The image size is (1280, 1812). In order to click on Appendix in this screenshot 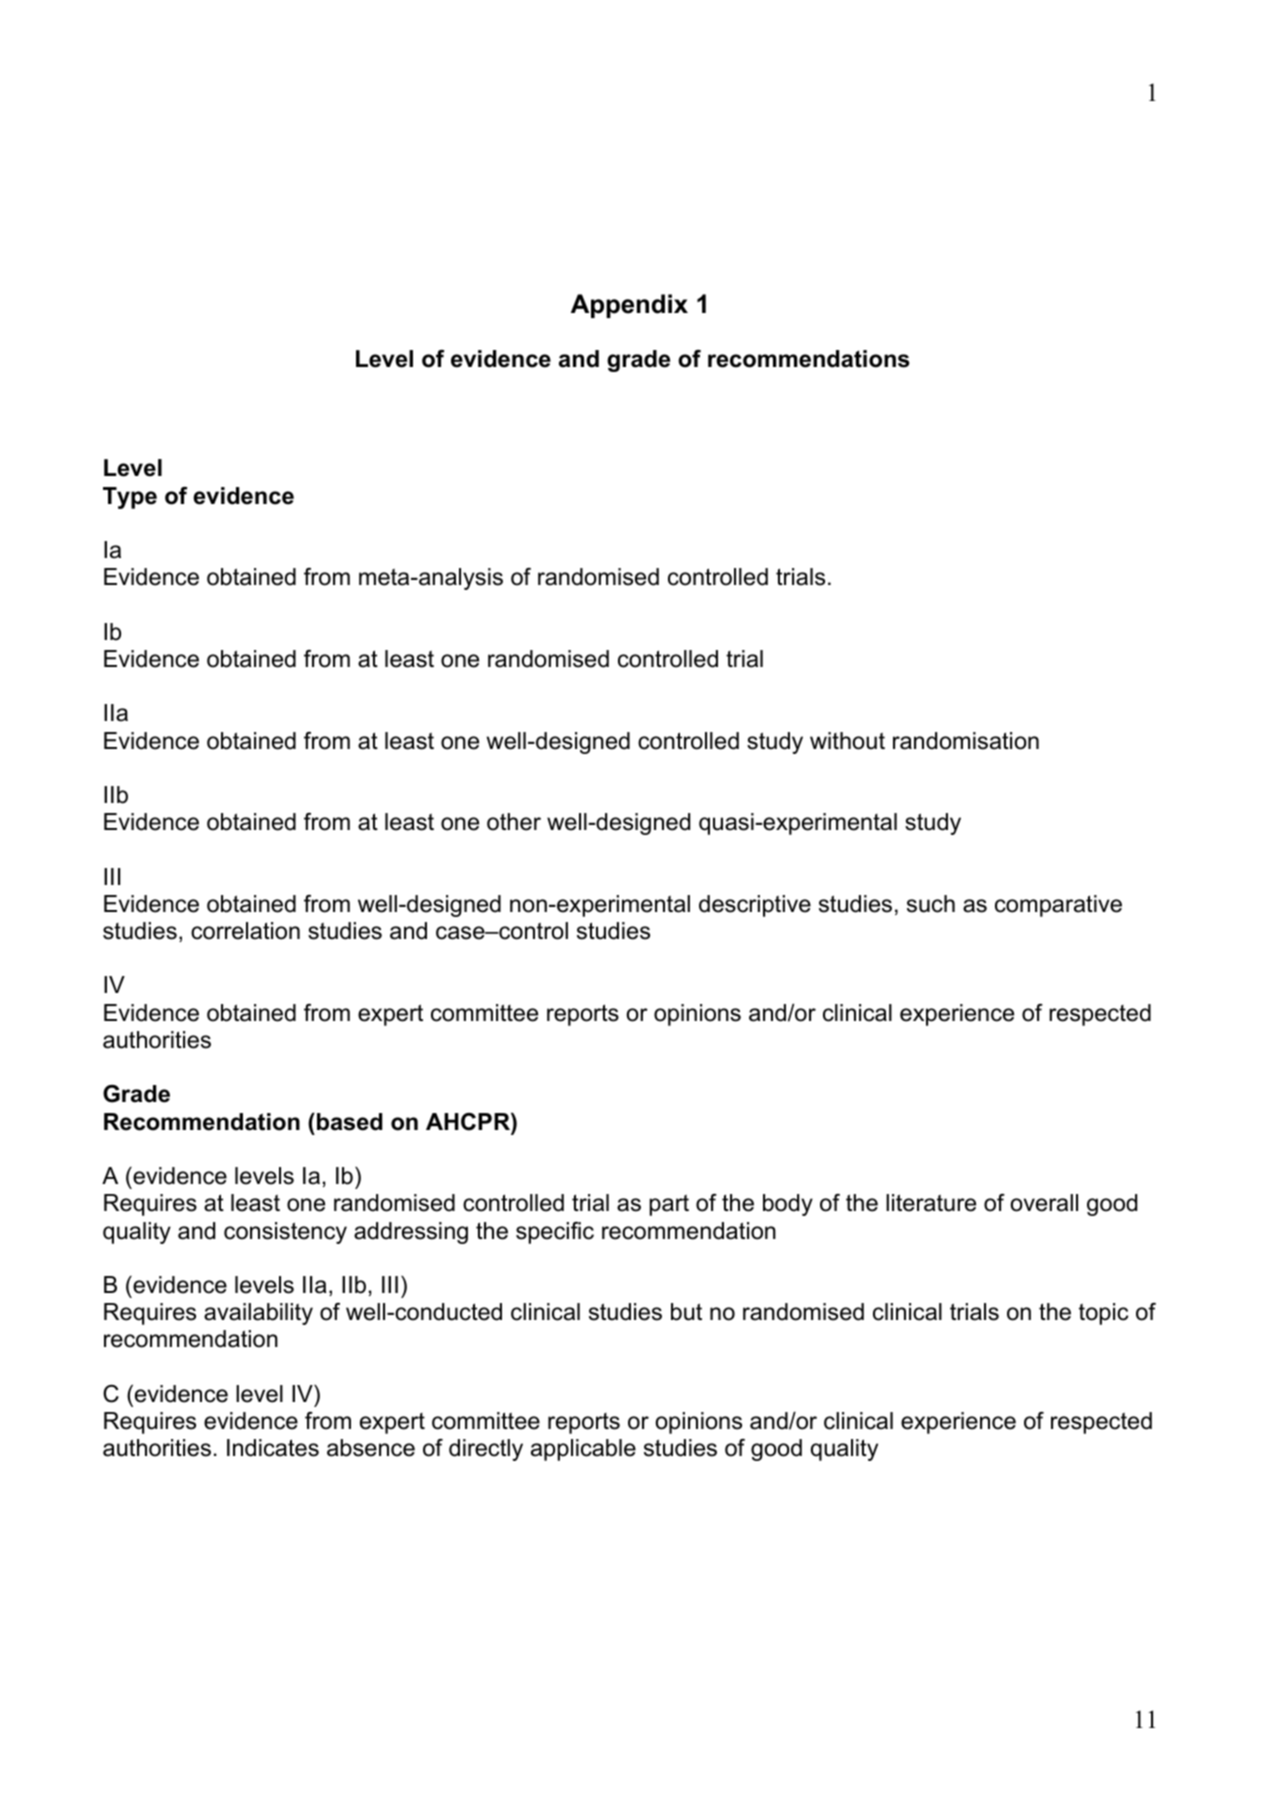, I will do `click(629, 306)`.
